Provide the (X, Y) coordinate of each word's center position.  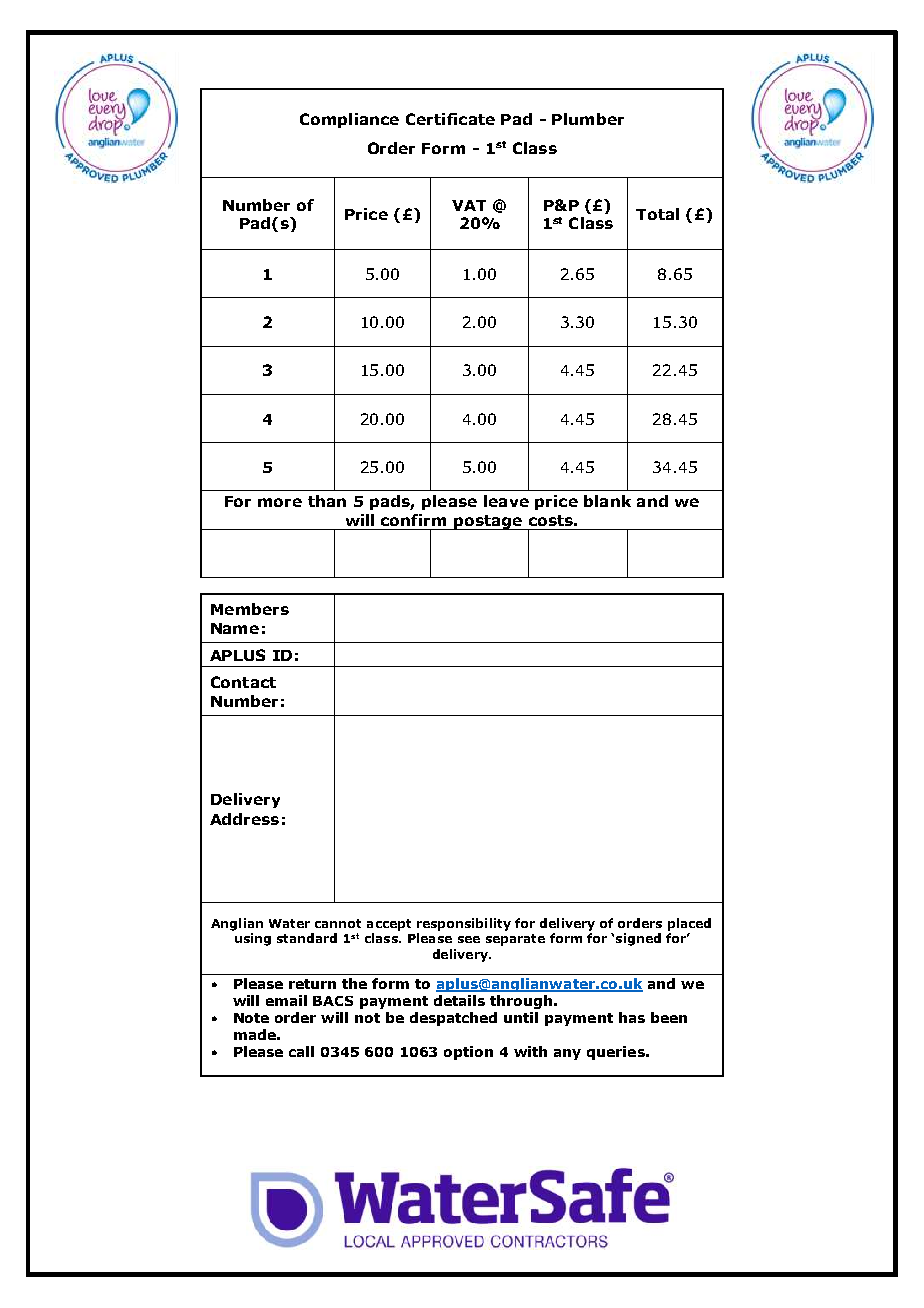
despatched (453, 1019)
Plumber (588, 119)
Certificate (450, 119)
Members (250, 609)
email (286, 1000)
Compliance (349, 120)
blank (607, 501)
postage (488, 522)
